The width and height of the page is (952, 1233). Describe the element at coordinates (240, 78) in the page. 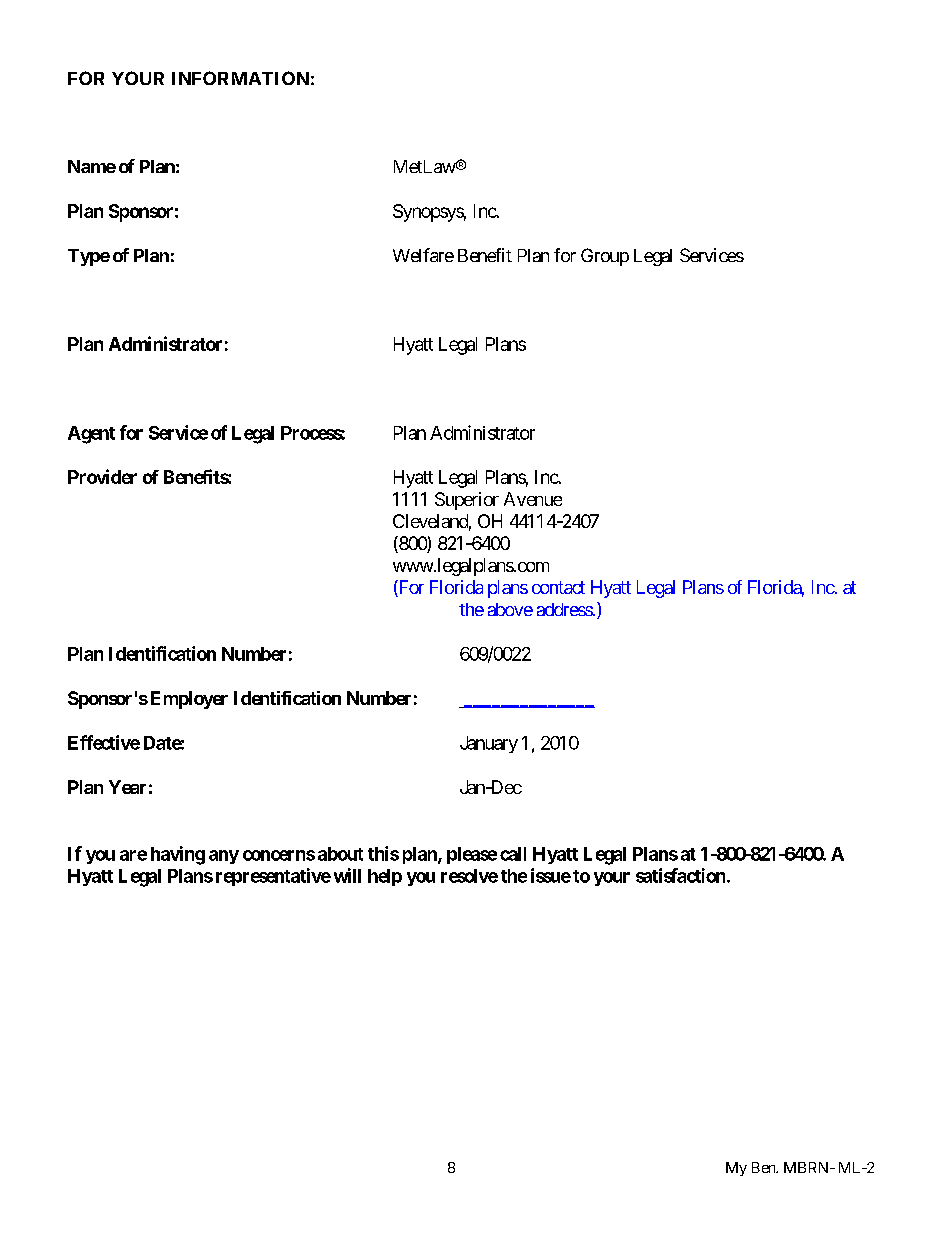

I see `INFORMATION` at that location.
